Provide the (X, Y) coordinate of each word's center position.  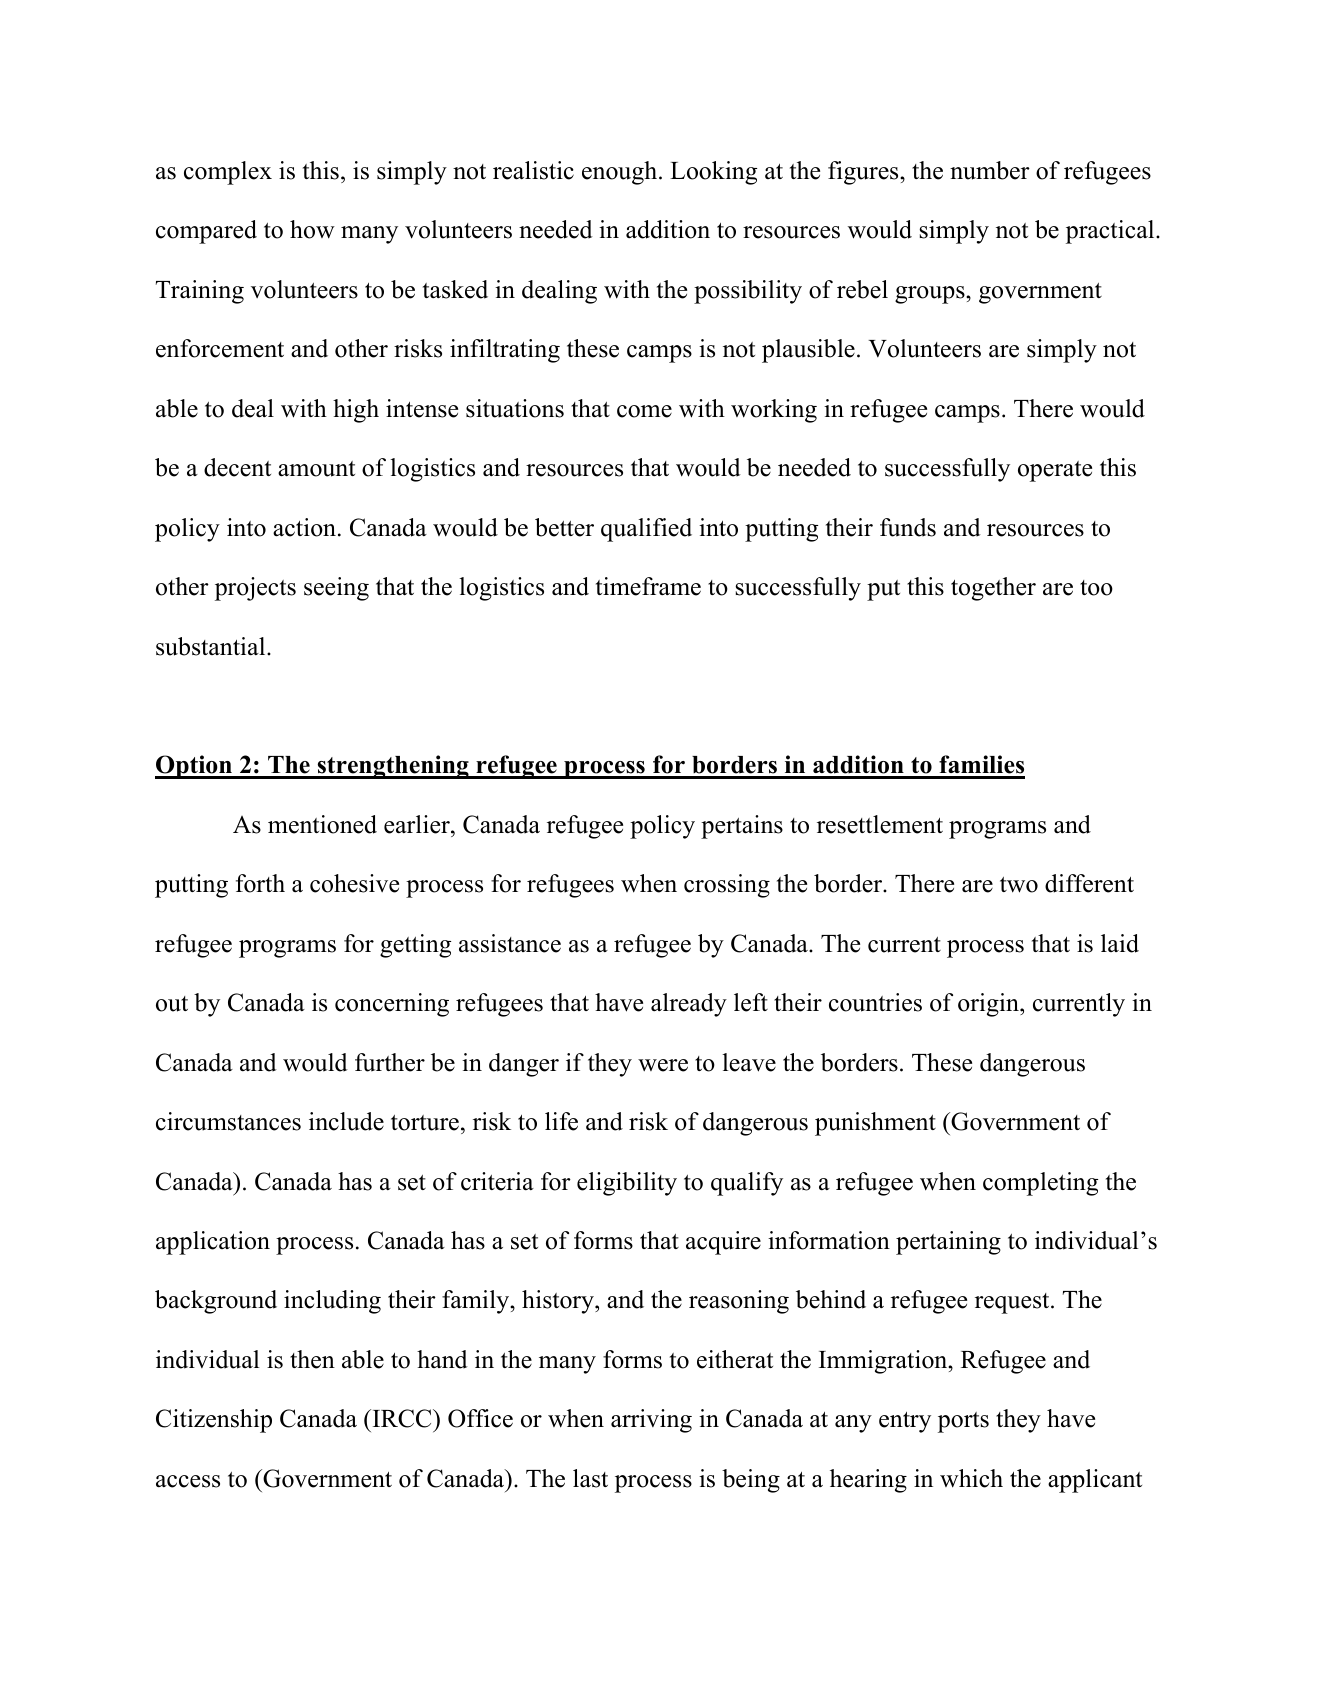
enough (621, 173)
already (689, 1005)
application (213, 1243)
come (644, 411)
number (990, 170)
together (993, 589)
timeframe (648, 586)
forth (260, 883)
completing (1040, 1184)
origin (989, 1005)
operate (1055, 471)
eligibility (627, 1184)
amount (316, 469)
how (312, 229)
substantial (212, 646)
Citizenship (214, 1421)
